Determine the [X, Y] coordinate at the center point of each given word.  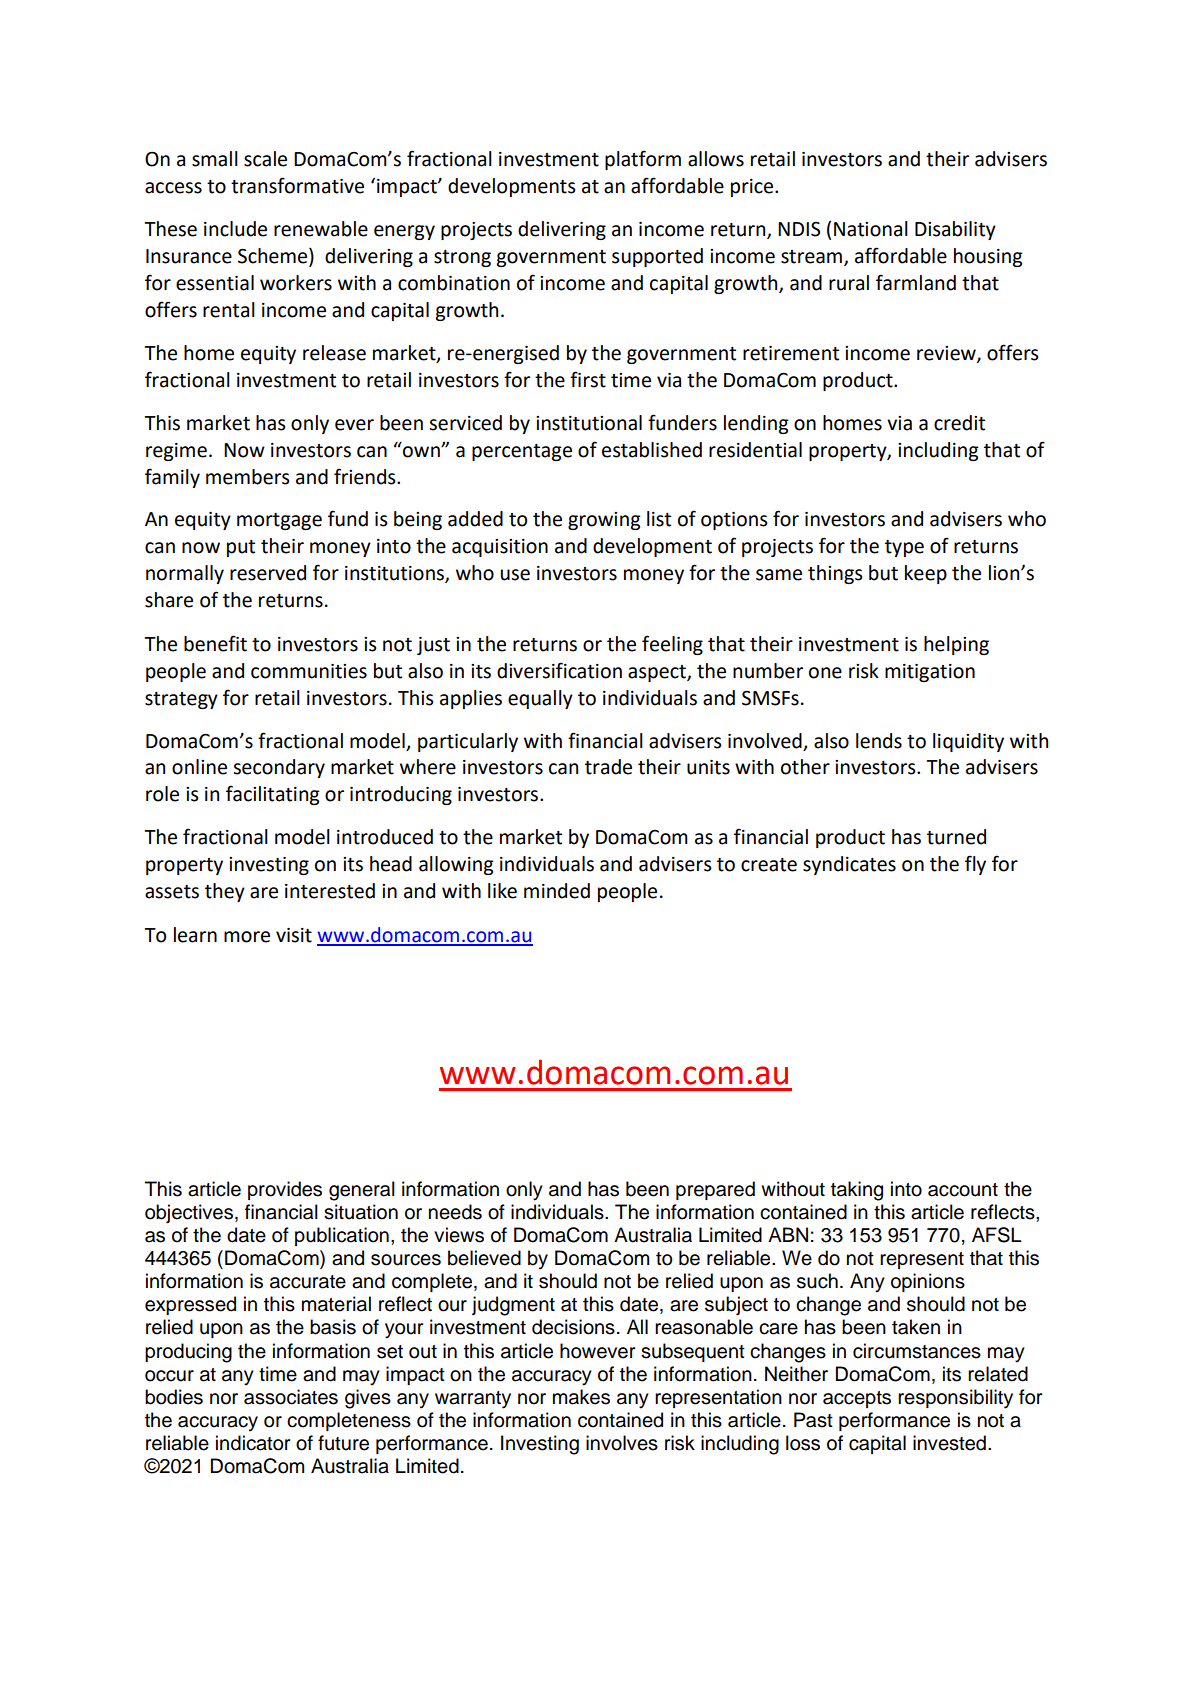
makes [581, 1397]
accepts [857, 1399]
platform [643, 160]
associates [291, 1397]
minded [557, 891]
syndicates [849, 865]
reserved [268, 573]
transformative [297, 185]
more [247, 937]
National [871, 229]
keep [926, 574]
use [515, 575]
